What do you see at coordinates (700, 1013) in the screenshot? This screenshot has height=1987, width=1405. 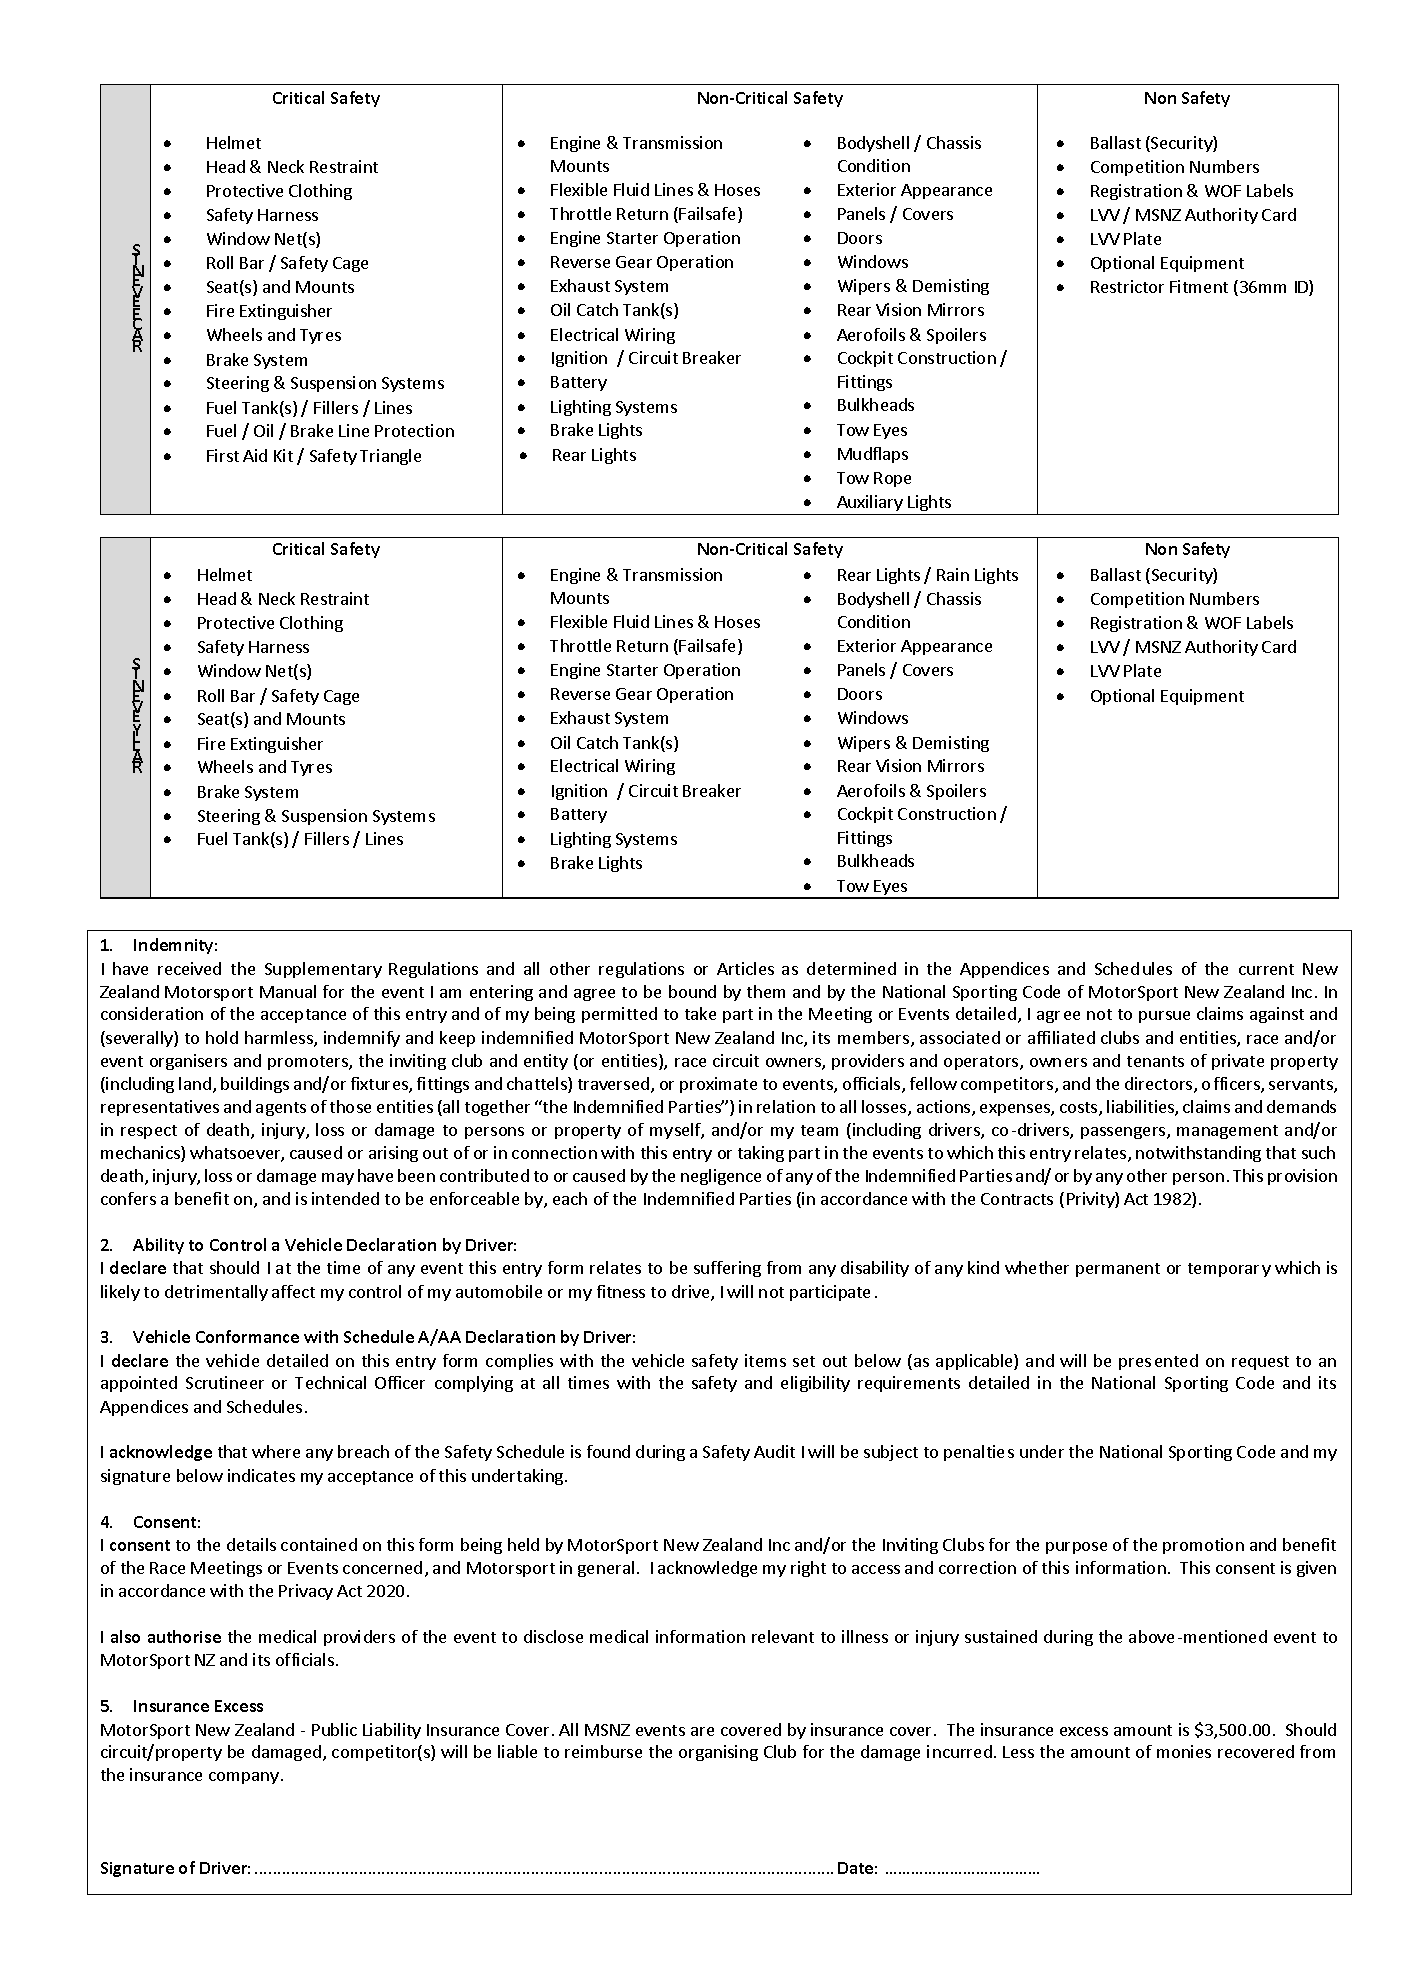 I see `take` at bounding box center [700, 1013].
